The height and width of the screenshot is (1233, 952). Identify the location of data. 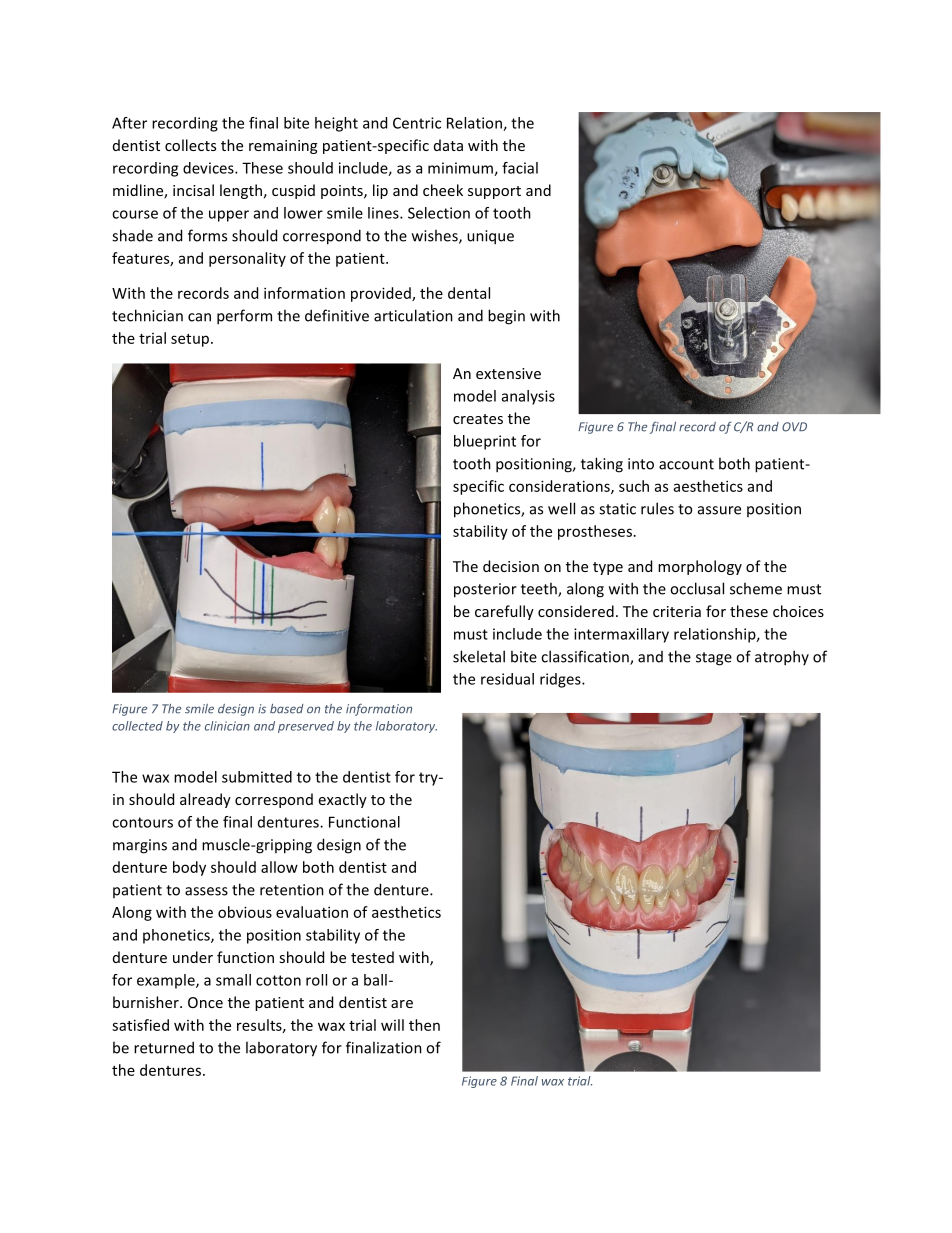
(448, 145).
